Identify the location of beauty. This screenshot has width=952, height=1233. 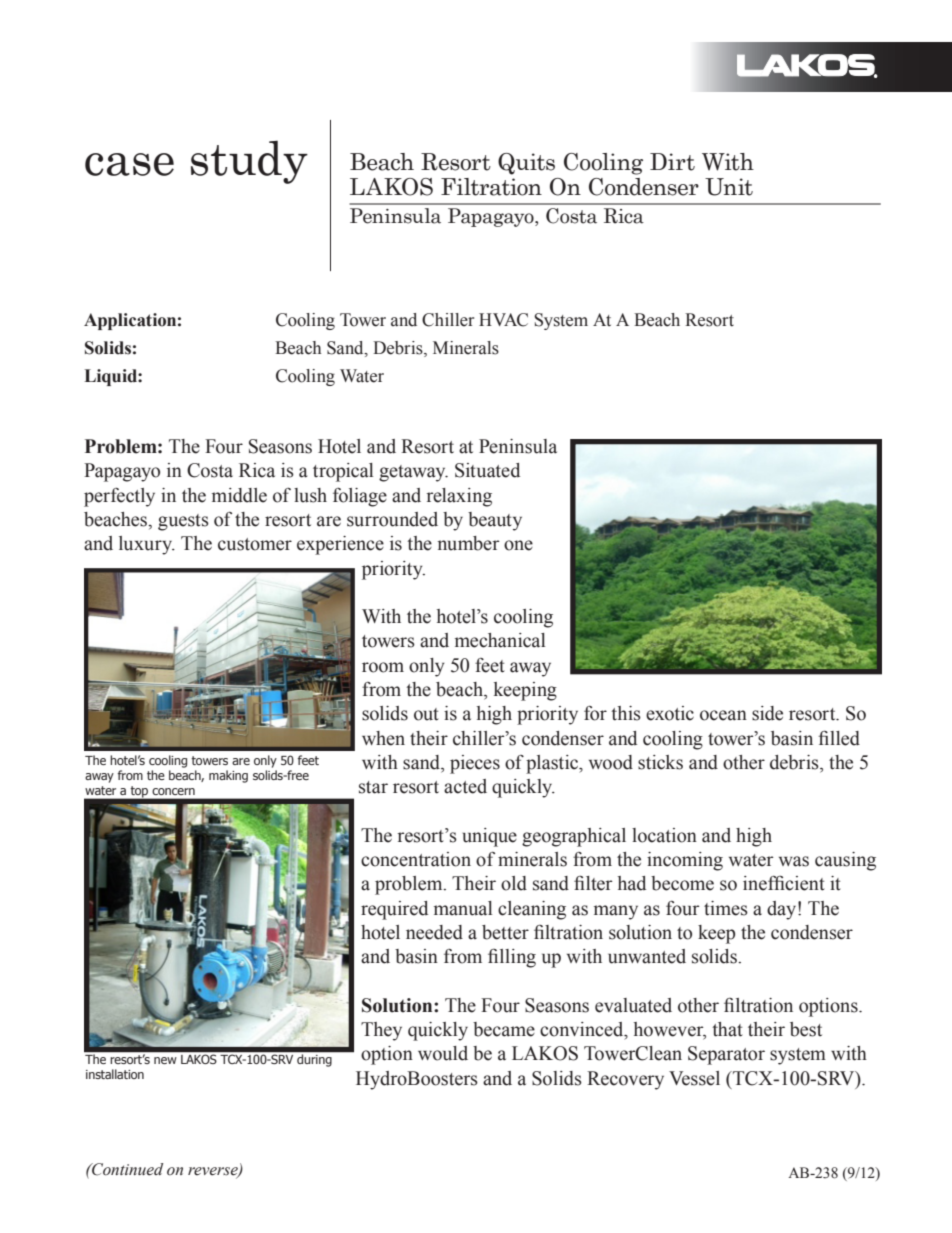
(495, 521).
